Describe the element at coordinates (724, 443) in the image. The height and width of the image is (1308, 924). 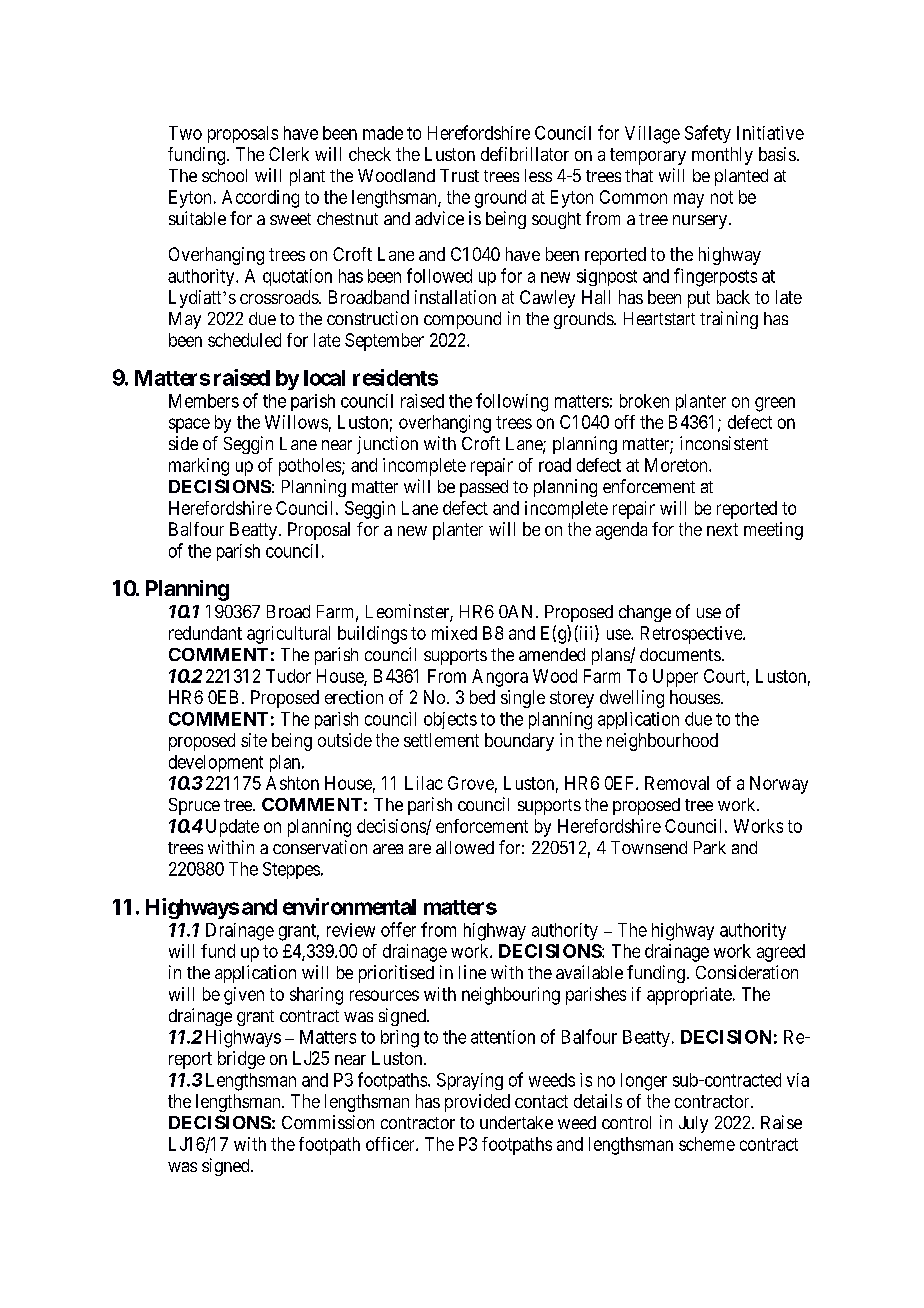
I see `inconsistent` at that location.
